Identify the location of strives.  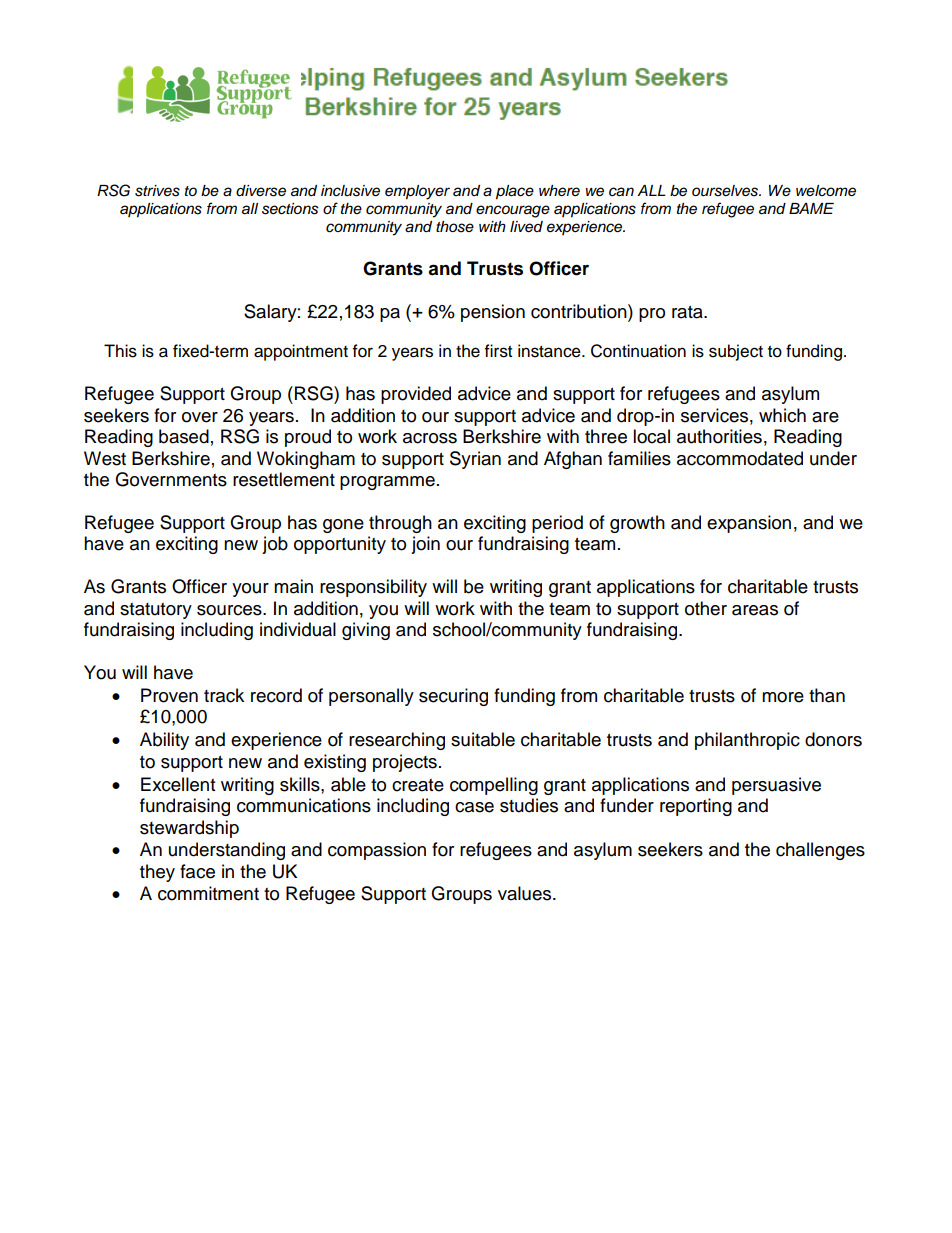
(157, 191).
